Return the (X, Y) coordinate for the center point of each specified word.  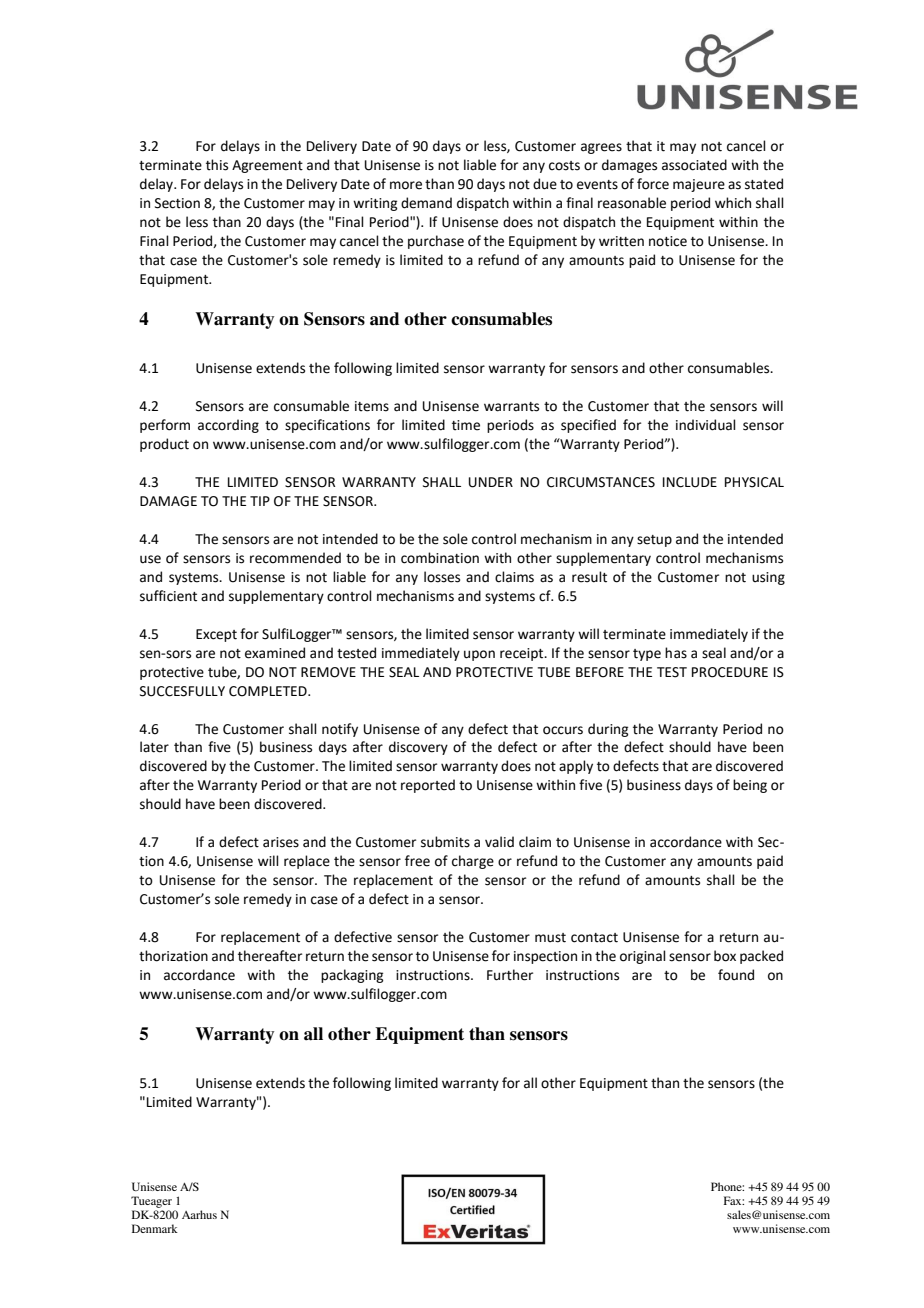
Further (510, 975)
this (217, 165)
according (228, 426)
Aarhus (199, 1214)
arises (281, 842)
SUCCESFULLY (182, 691)
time (466, 425)
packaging (352, 976)
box (725, 956)
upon (479, 655)
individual (706, 425)
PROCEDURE (730, 672)
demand (426, 203)
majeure (699, 185)
